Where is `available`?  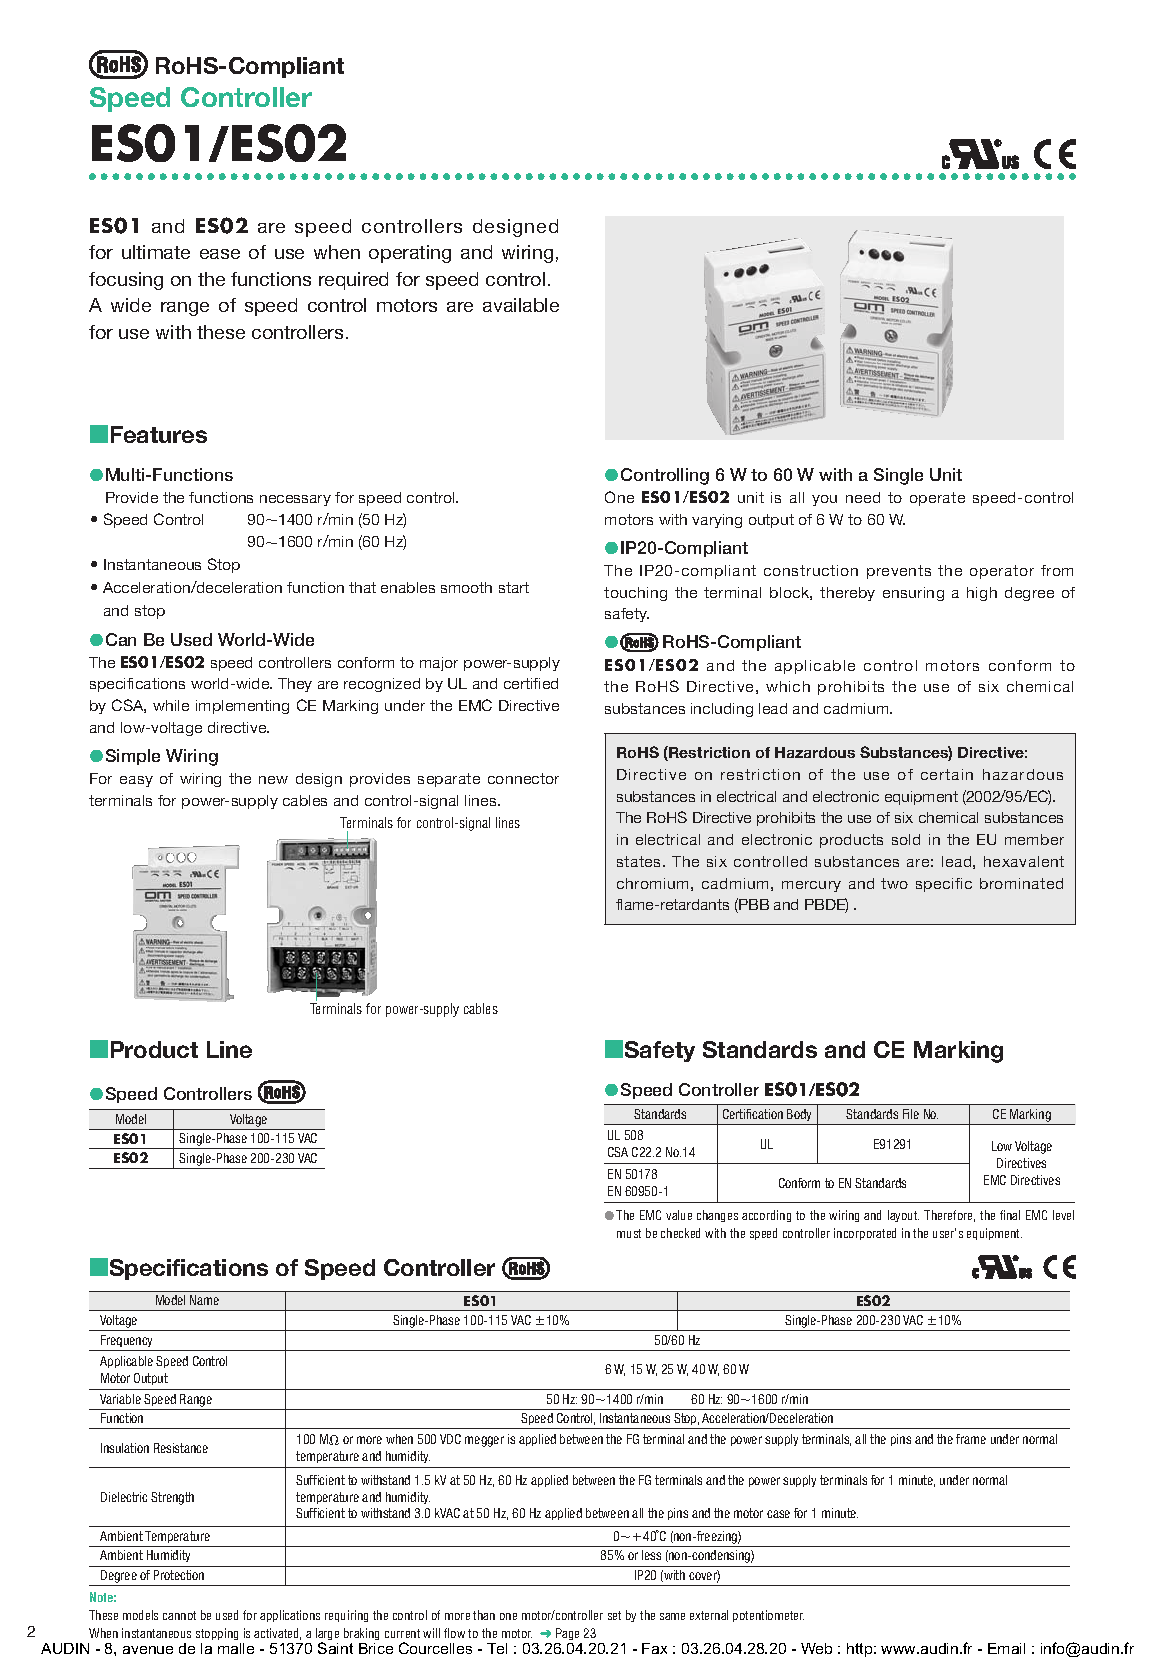
available is located at coordinates (521, 305).
